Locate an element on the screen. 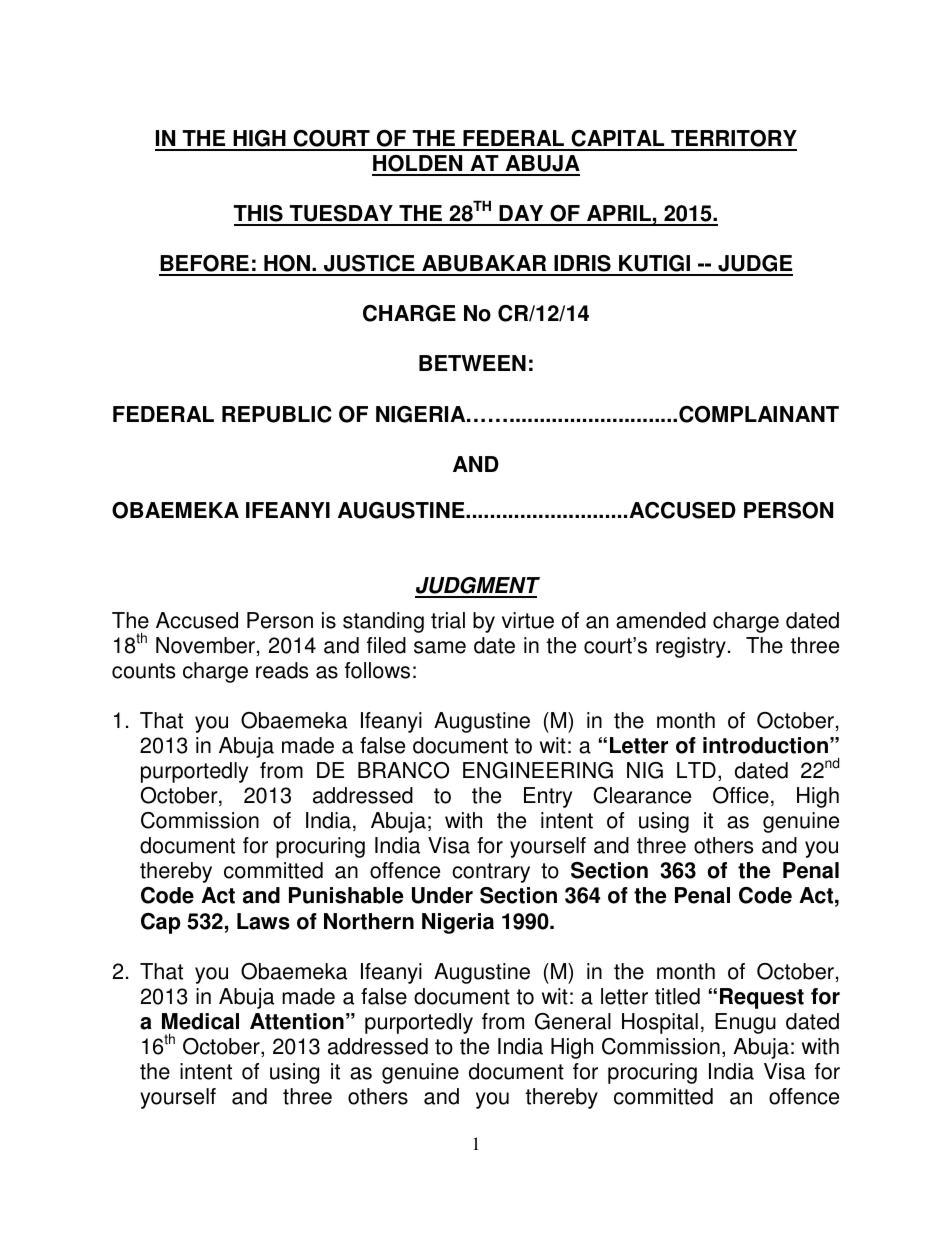 The width and height of the screenshot is (952, 1233). JUDGMENT is located at coordinates (477, 587).
